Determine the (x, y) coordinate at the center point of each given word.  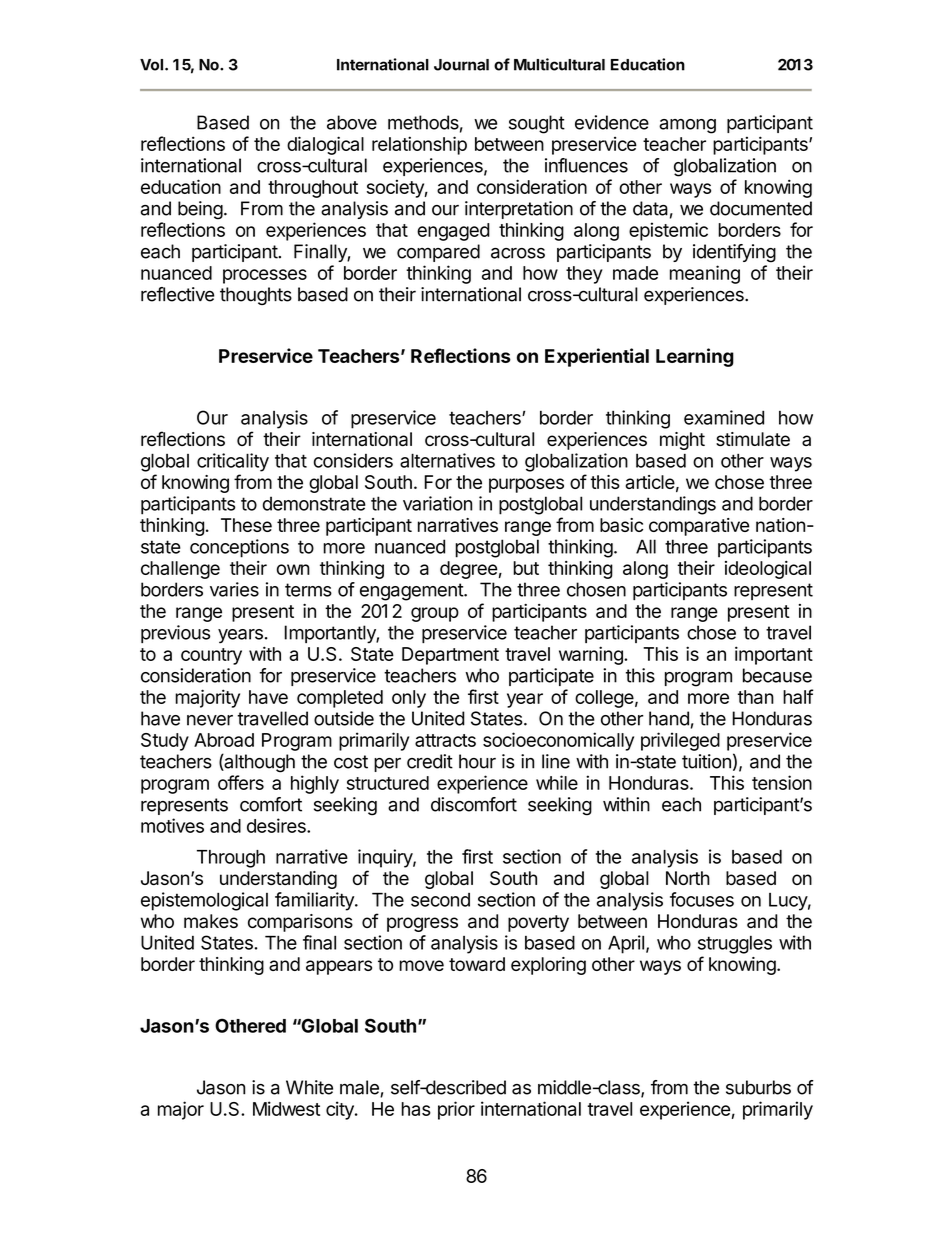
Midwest (286, 1108)
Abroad (224, 740)
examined (724, 417)
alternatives (447, 460)
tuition (706, 761)
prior (456, 1110)
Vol (151, 65)
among (687, 126)
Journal (461, 65)
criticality (233, 462)
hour (477, 761)
